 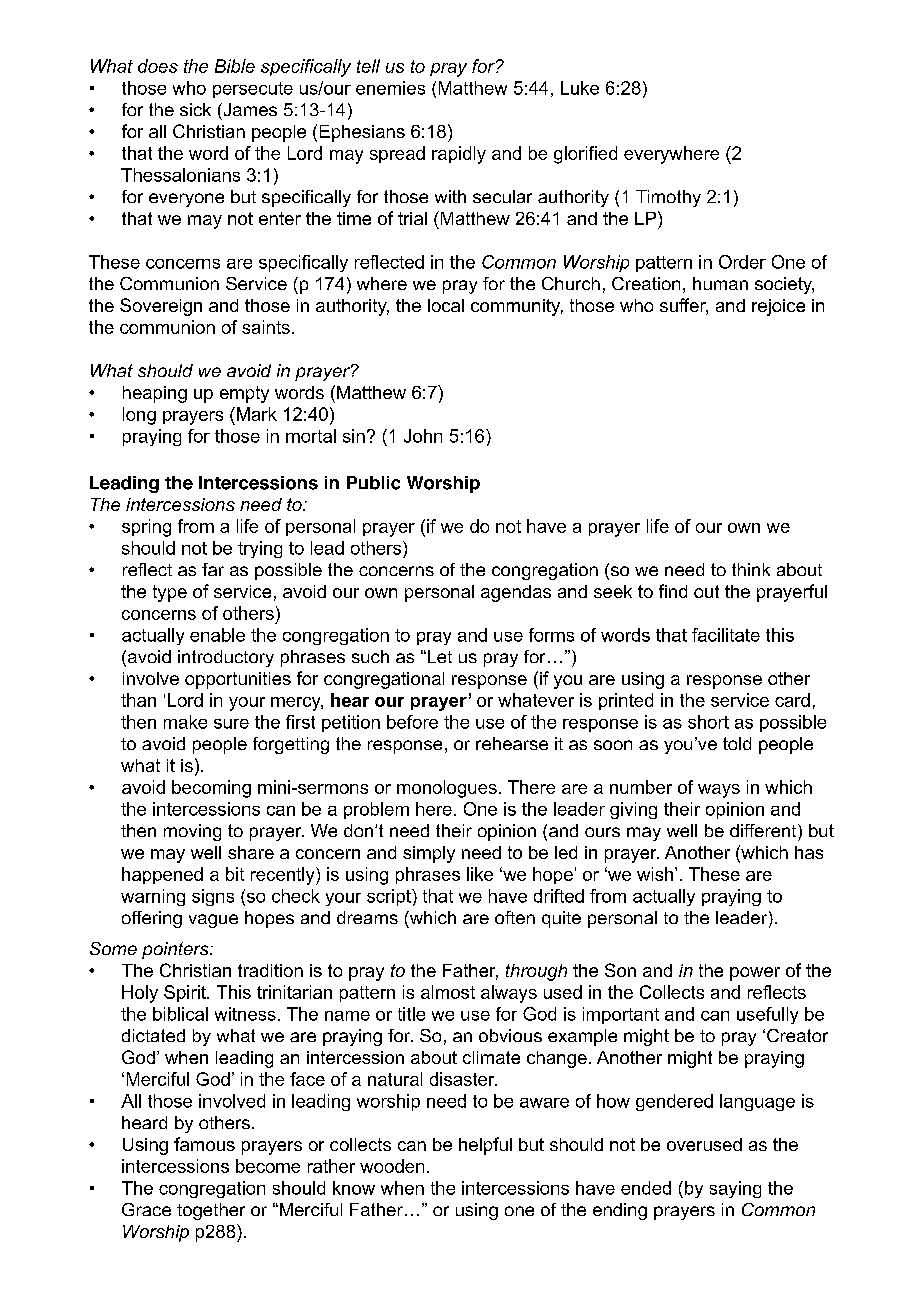 I want to click on John, so click(x=423, y=436).
